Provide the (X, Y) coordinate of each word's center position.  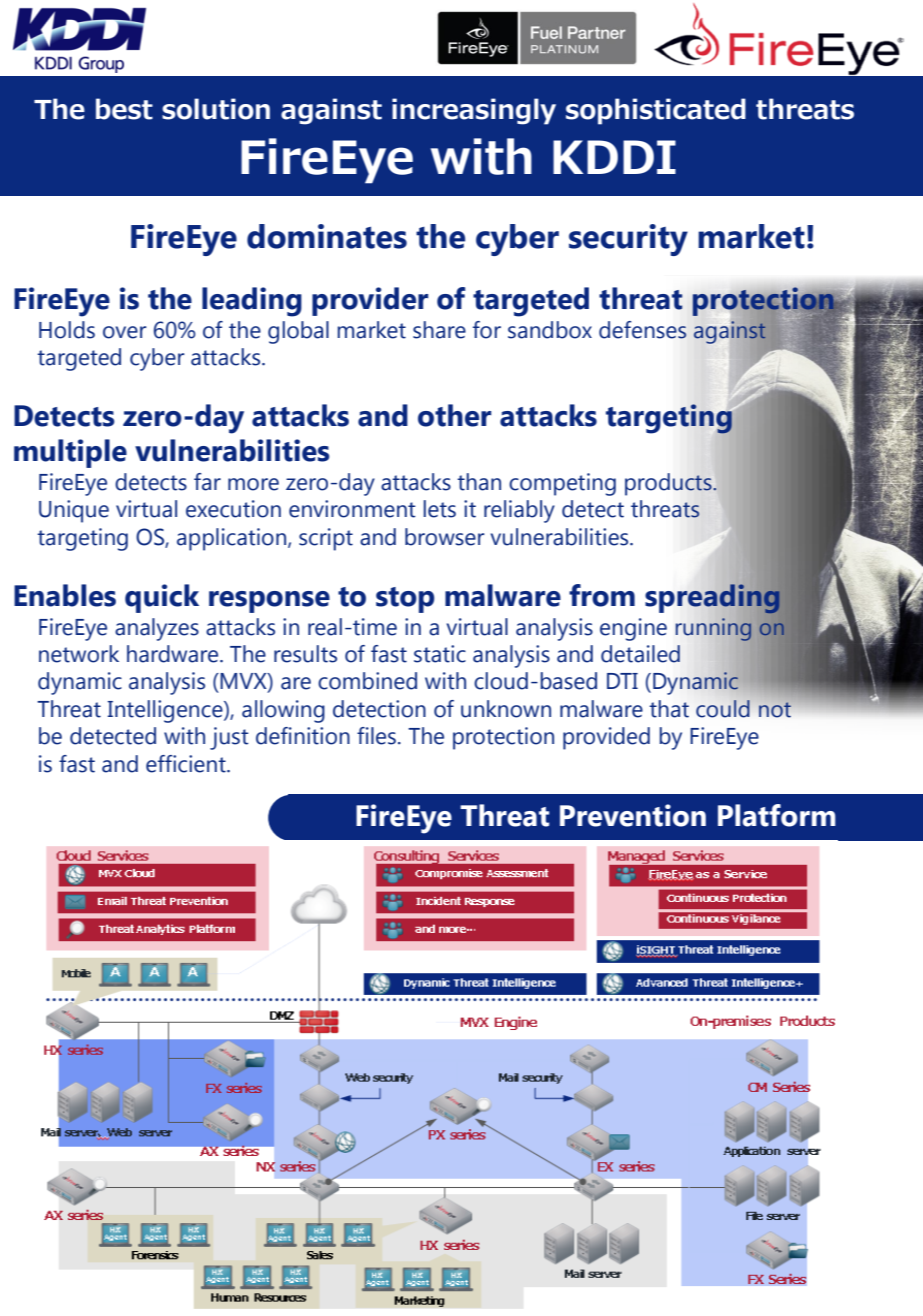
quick (162, 598)
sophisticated (656, 111)
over (125, 332)
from (602, 595)
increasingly (474, 111)
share (439, 330)
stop (405, 600)
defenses (642, 330)
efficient (187, 764)
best (124, 109)
